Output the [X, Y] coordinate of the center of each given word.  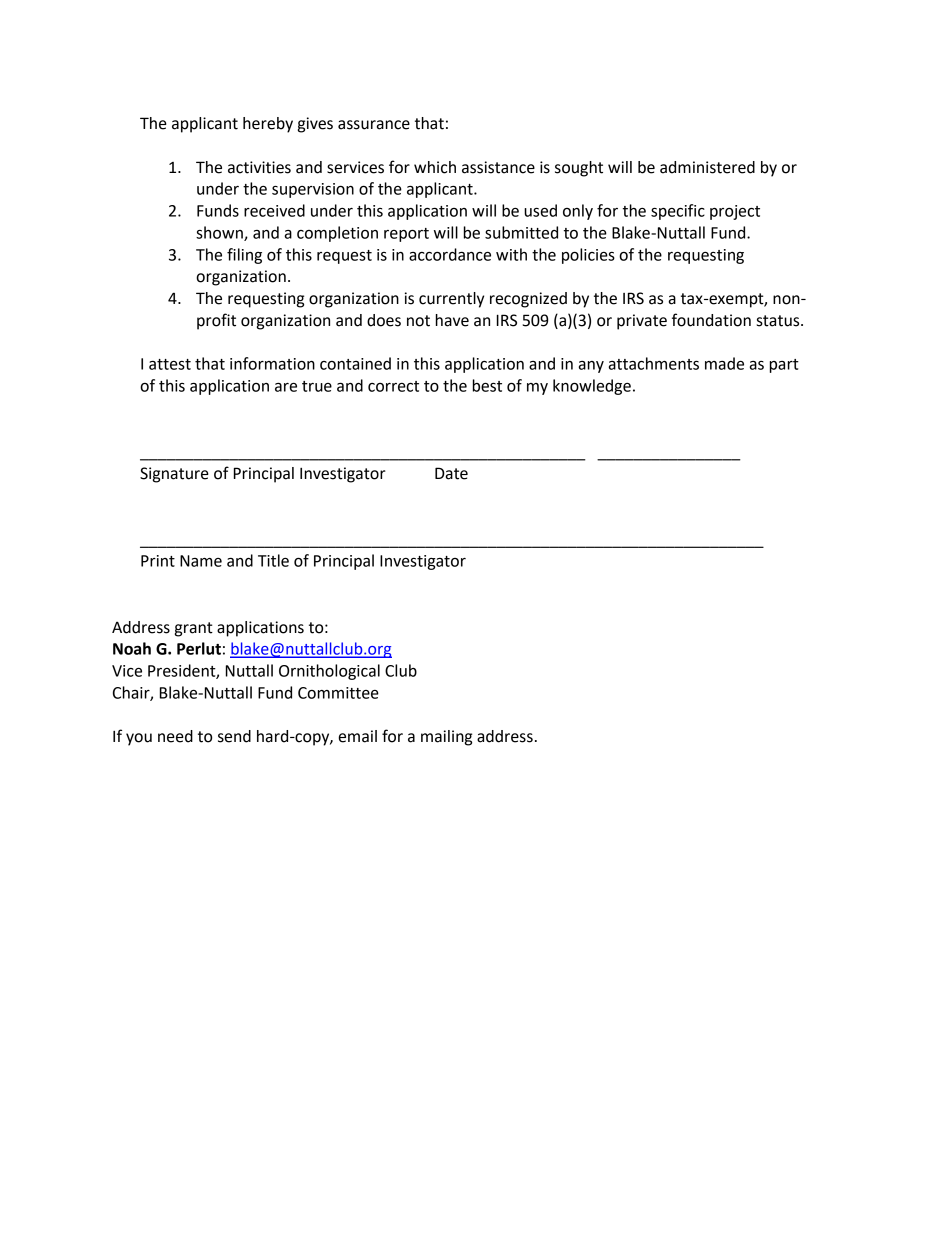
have [452, 320]
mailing [446, 738]
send [234, 736]
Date [451, 473]
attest [170, 364]
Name [201, 561]
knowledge [592, 387]
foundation [711, 320]
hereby [268, 125]
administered [707, 167]
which [435, 167]
